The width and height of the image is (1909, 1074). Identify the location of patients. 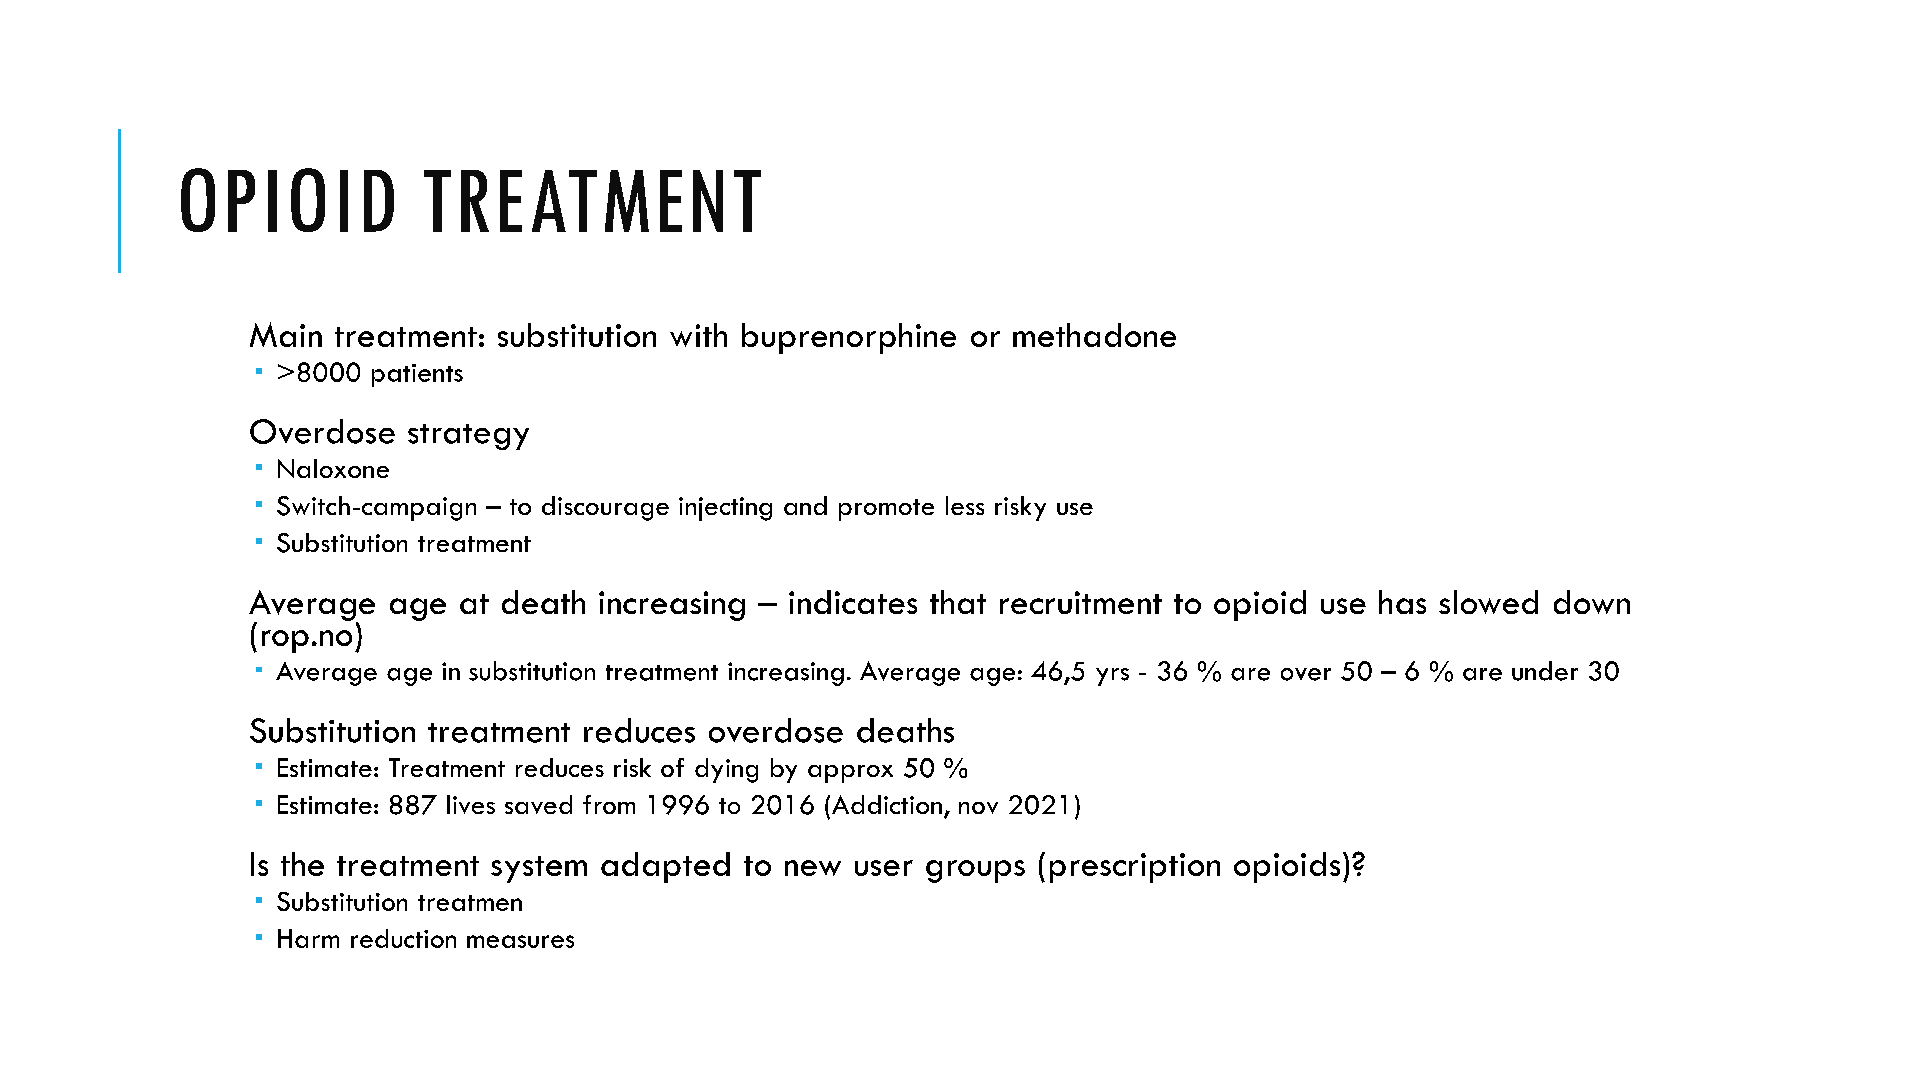
(417, 375).
